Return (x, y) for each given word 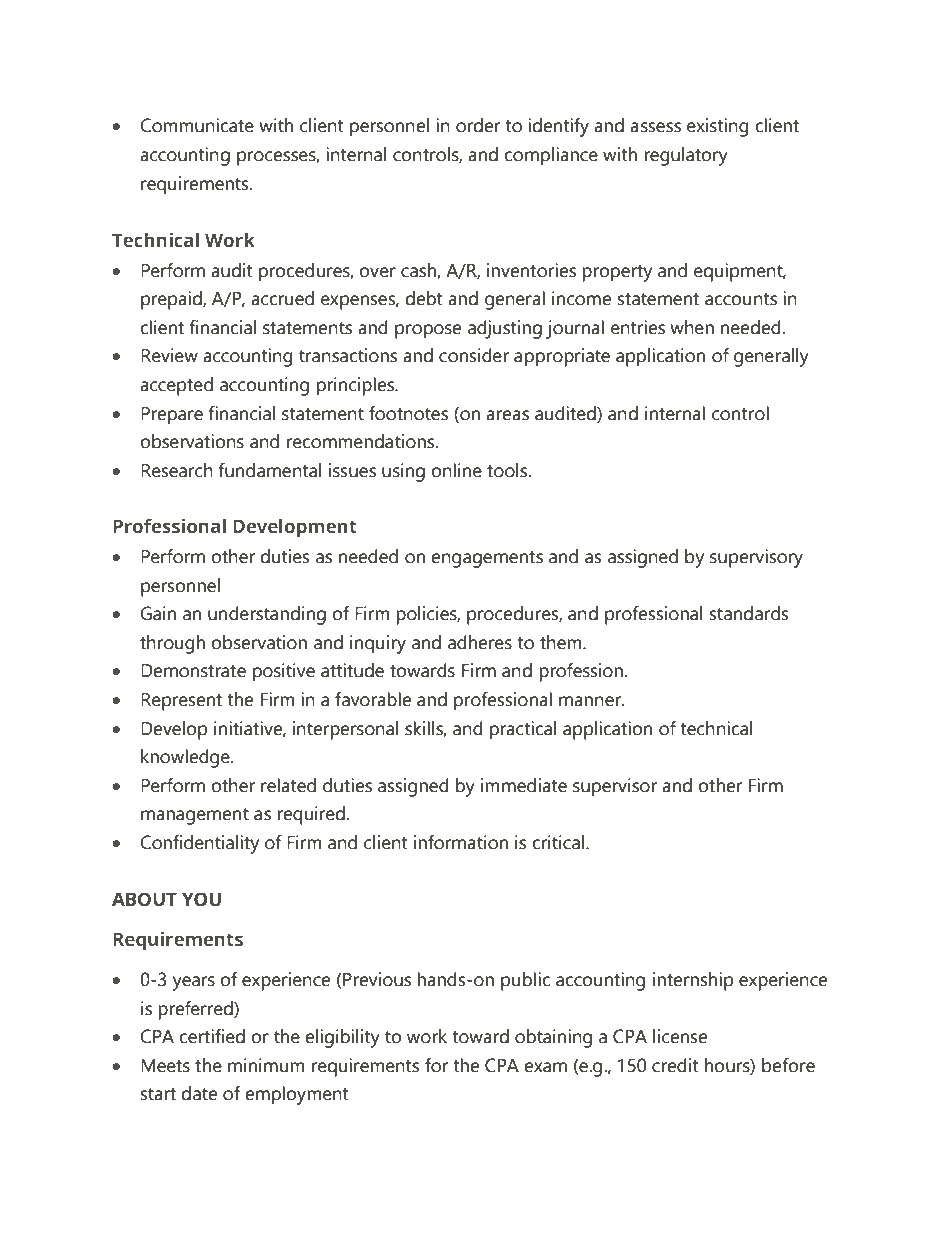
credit (675, 1065)
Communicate (197, 125)
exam (545, 1067)
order (478, 125)
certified (212, 1036)
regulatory (686, 156)
